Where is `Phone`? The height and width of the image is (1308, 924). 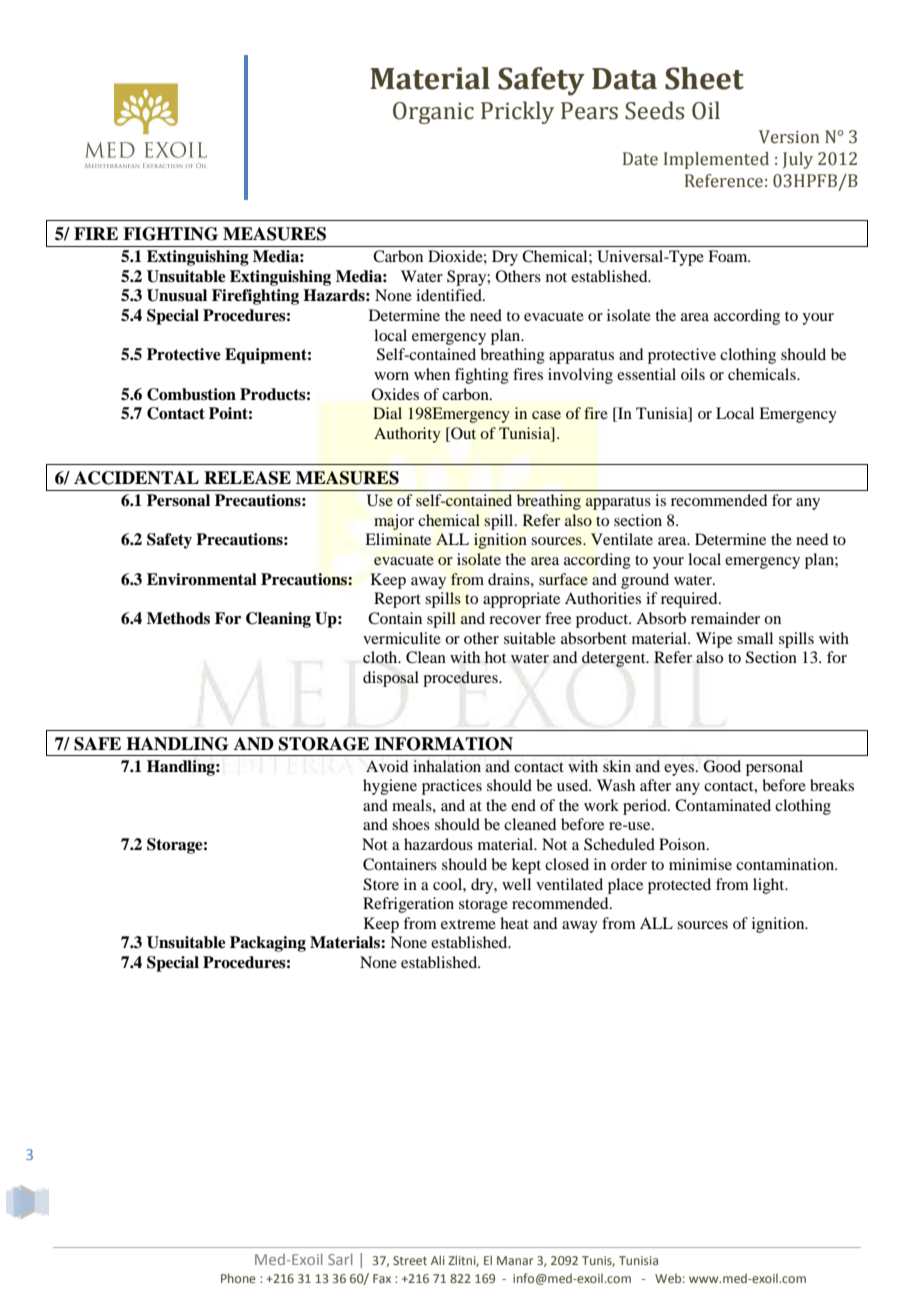
Phone is located at coordinates (238, 1278).
